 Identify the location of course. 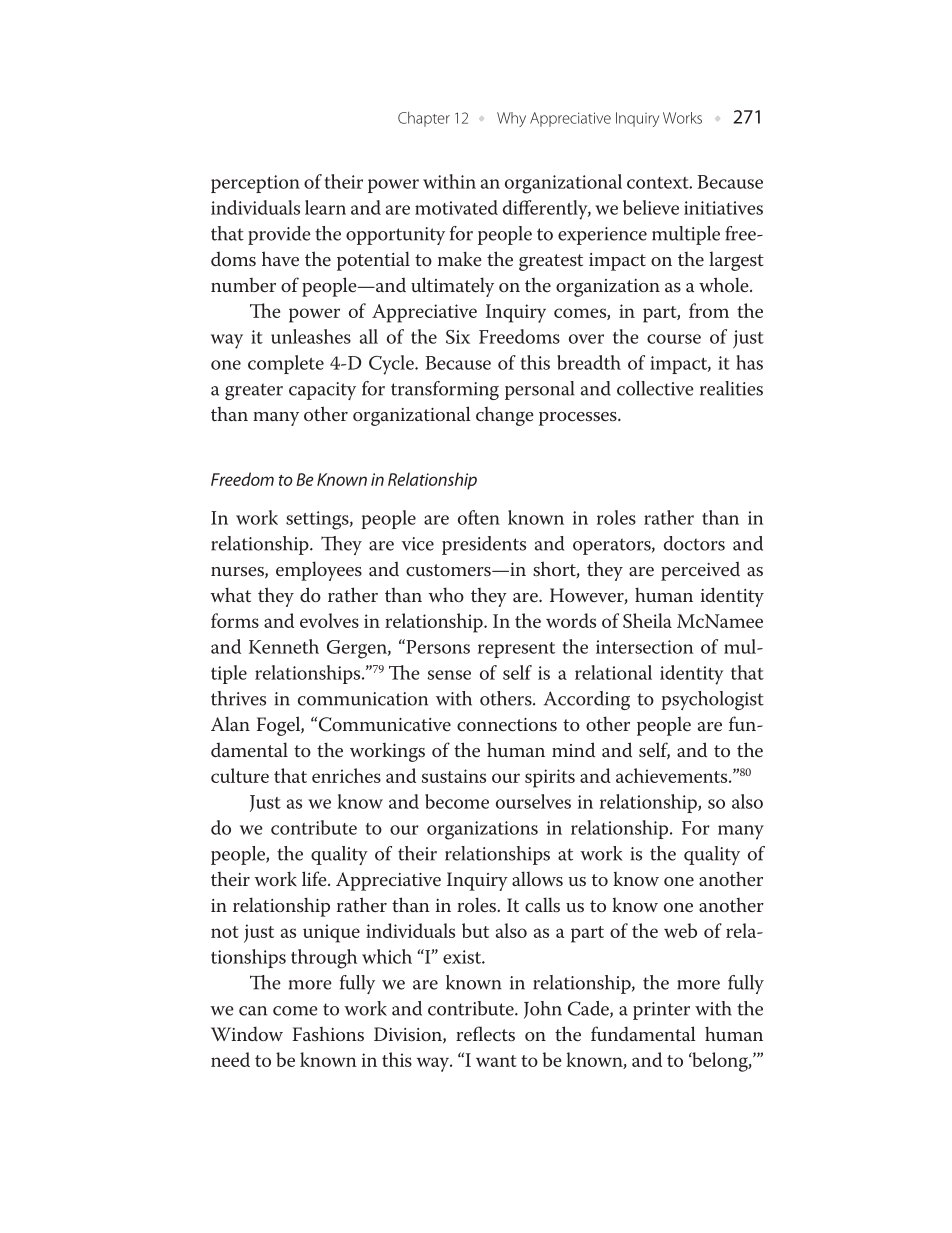
(674, 339).
